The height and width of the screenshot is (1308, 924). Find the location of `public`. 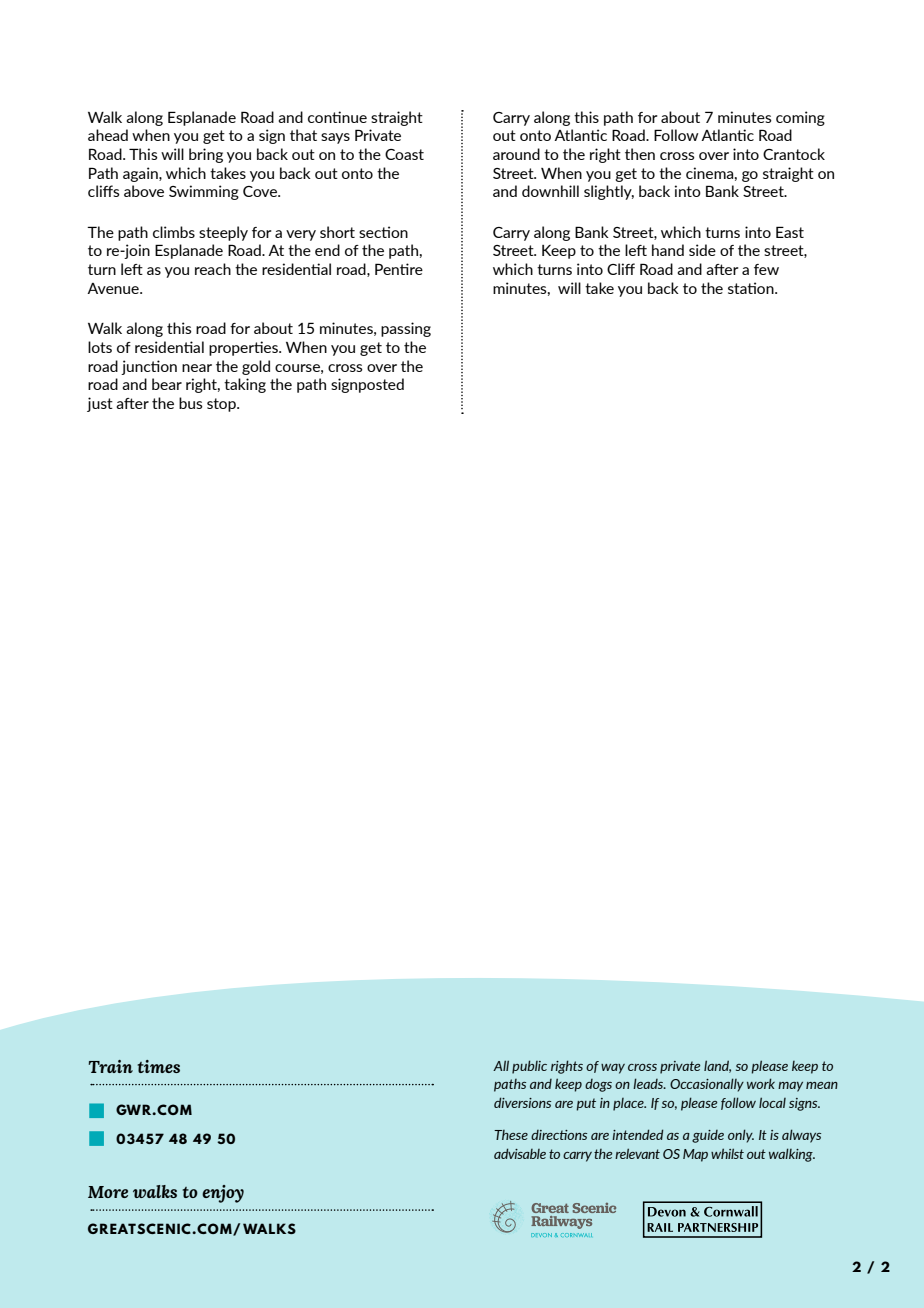

public is located at coordinates (529, 1067).
